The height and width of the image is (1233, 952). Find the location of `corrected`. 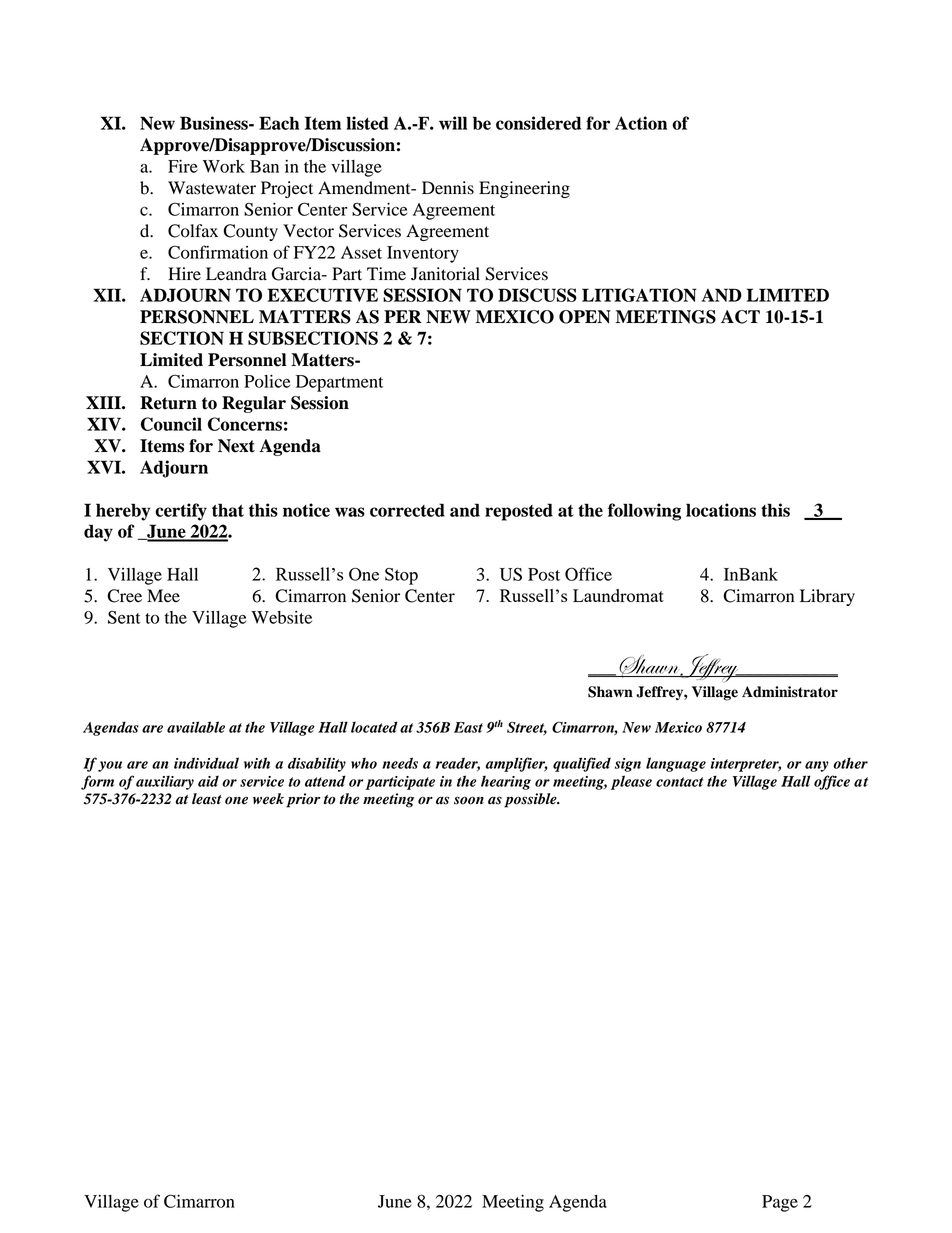

corrected is located at coordinates (407, 510).
